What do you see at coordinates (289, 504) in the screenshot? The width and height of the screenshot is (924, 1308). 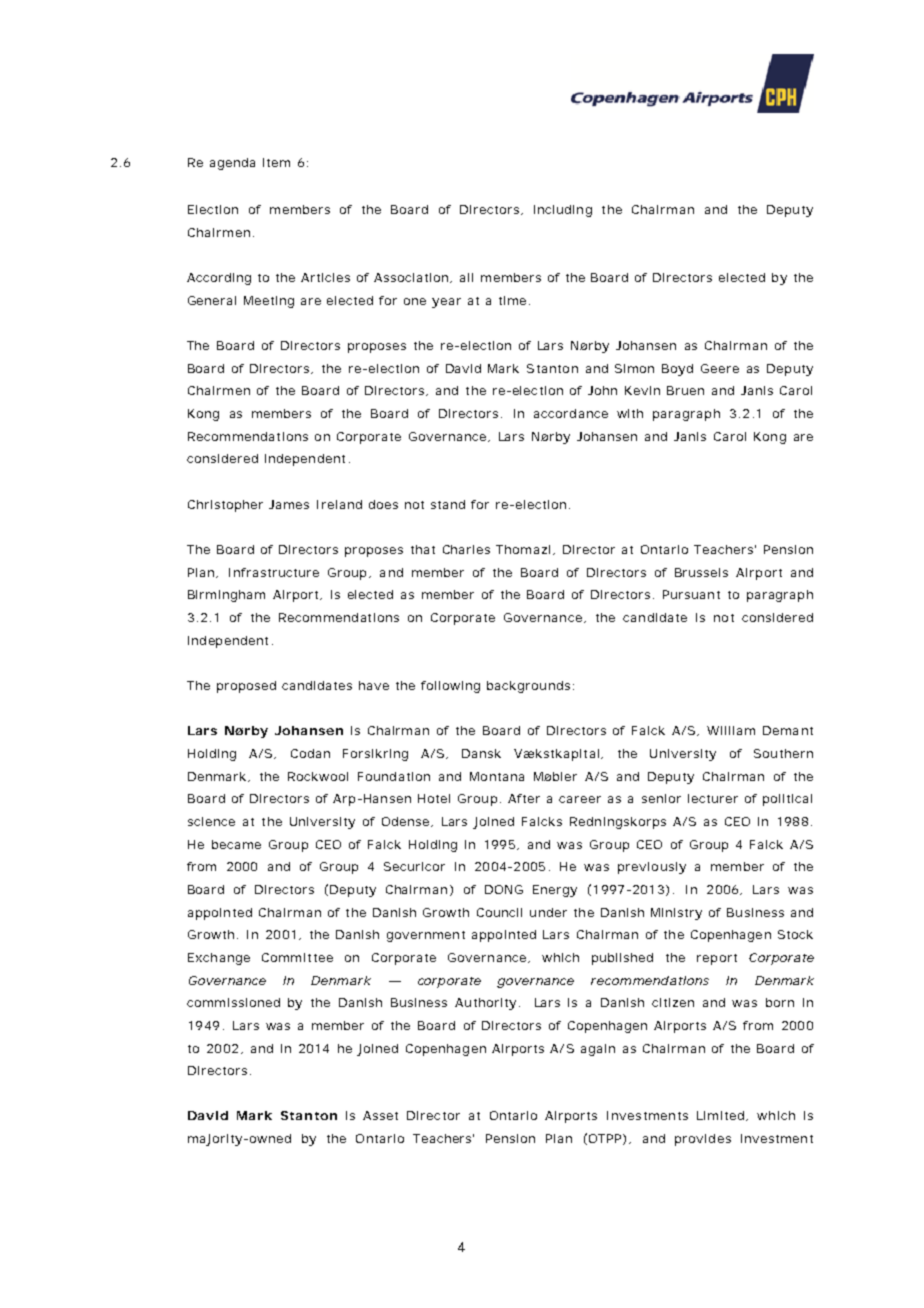 I see `James` at bounding box center [289, 504].
